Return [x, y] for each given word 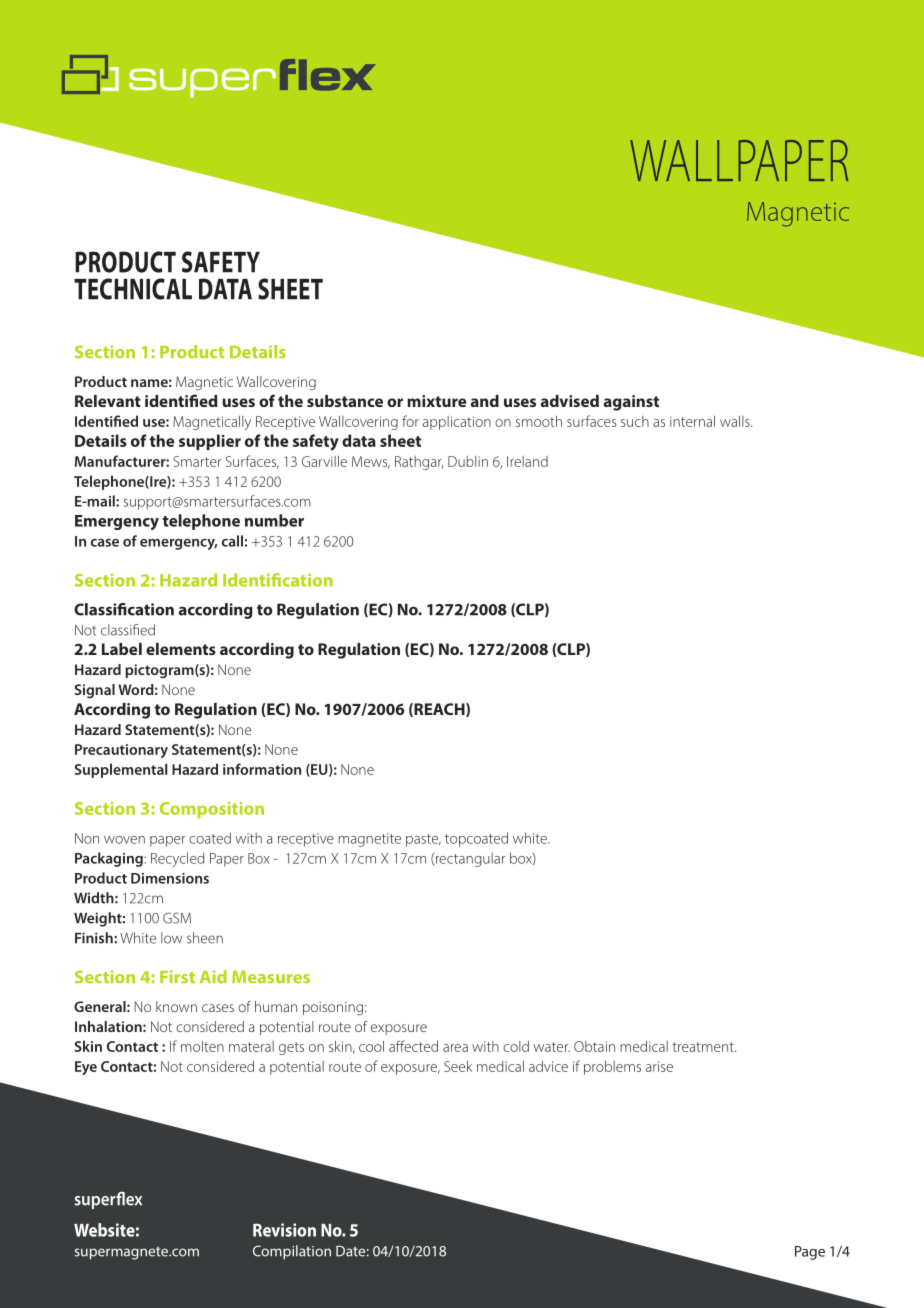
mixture [436, 401]
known [176, 1006]
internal [692, 421]
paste [423, 840]
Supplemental [121, 770]
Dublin [468, 461]
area [455, 1048]
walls [736, 421]
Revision [284, 1230]
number [274, 520]
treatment [704, 1047]
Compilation [292, 1252]
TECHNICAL [133, 289]
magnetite [369, 840]
